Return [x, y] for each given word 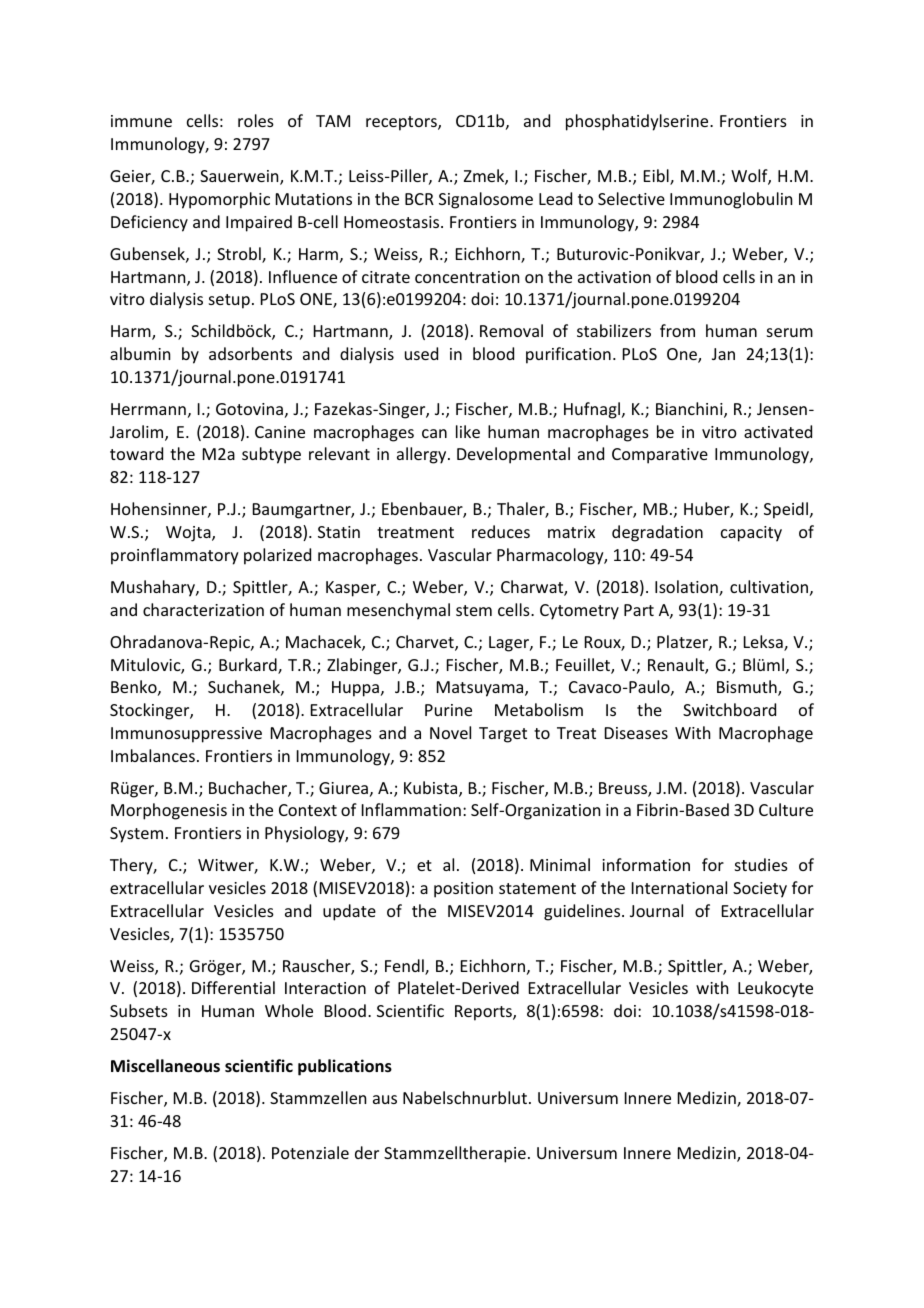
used [421, 353]
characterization [203, 609]
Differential [233, 987]
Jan [723, 354]
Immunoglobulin [731, 200]
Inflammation [411, 809]
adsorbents [250, 353]
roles [256, 120]
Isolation [687, 588]
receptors [402, 123]
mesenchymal [398, 611]
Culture [786, 809]
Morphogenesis [169, 811]
